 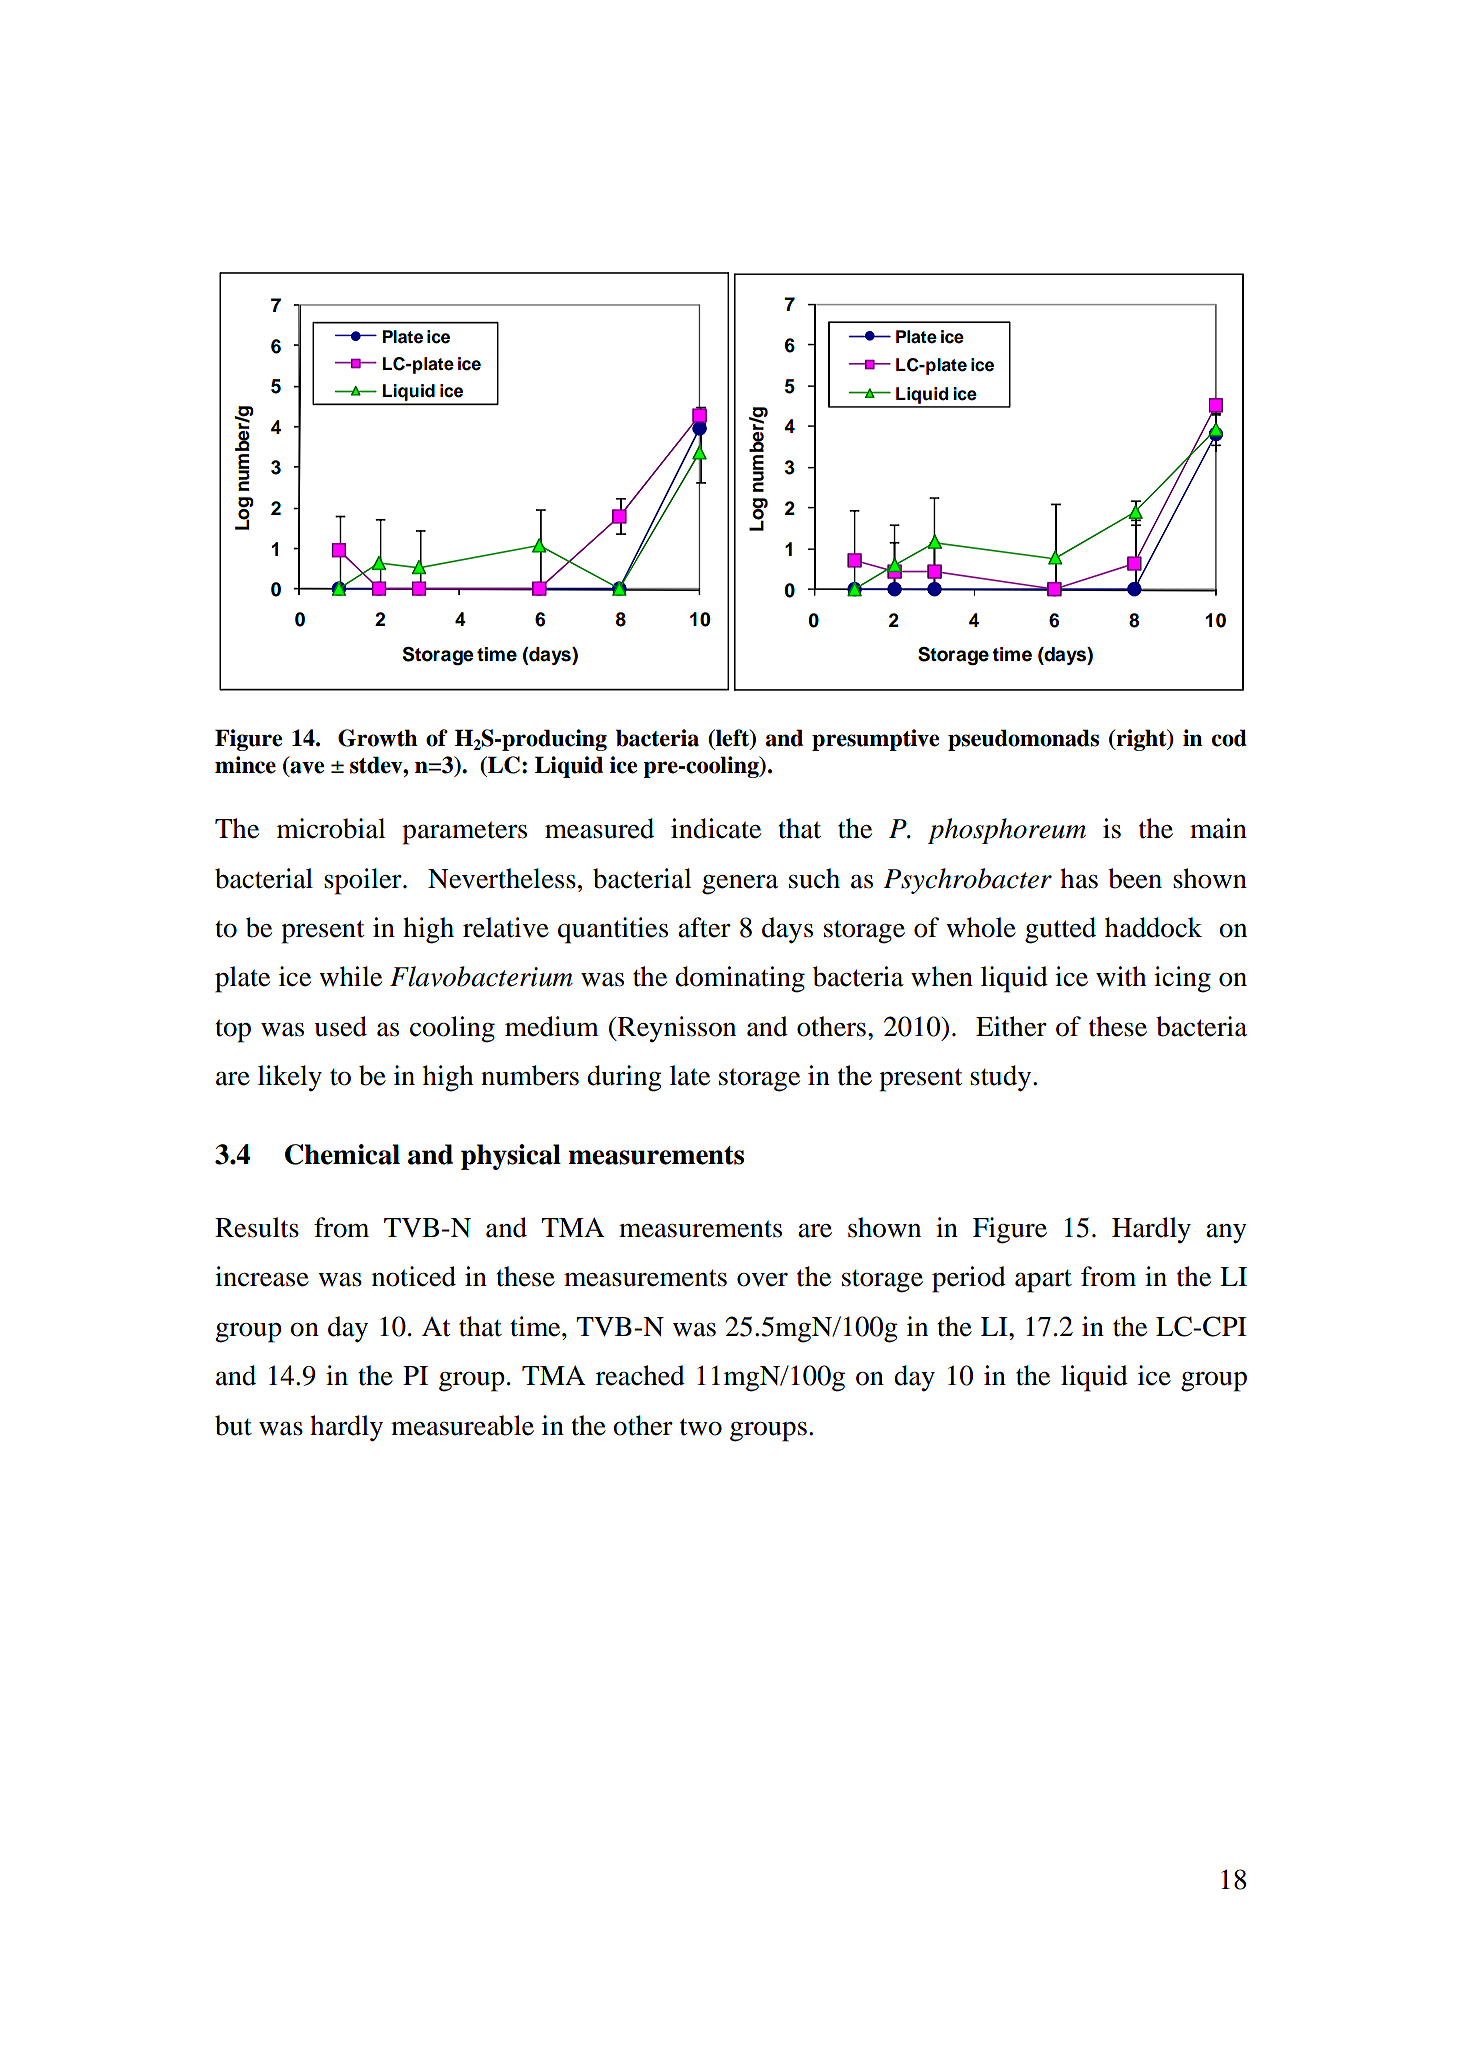 What do you see at coordinates (732, 739) in the screenshot?
I see `left` at bounding box center [732, 739].
